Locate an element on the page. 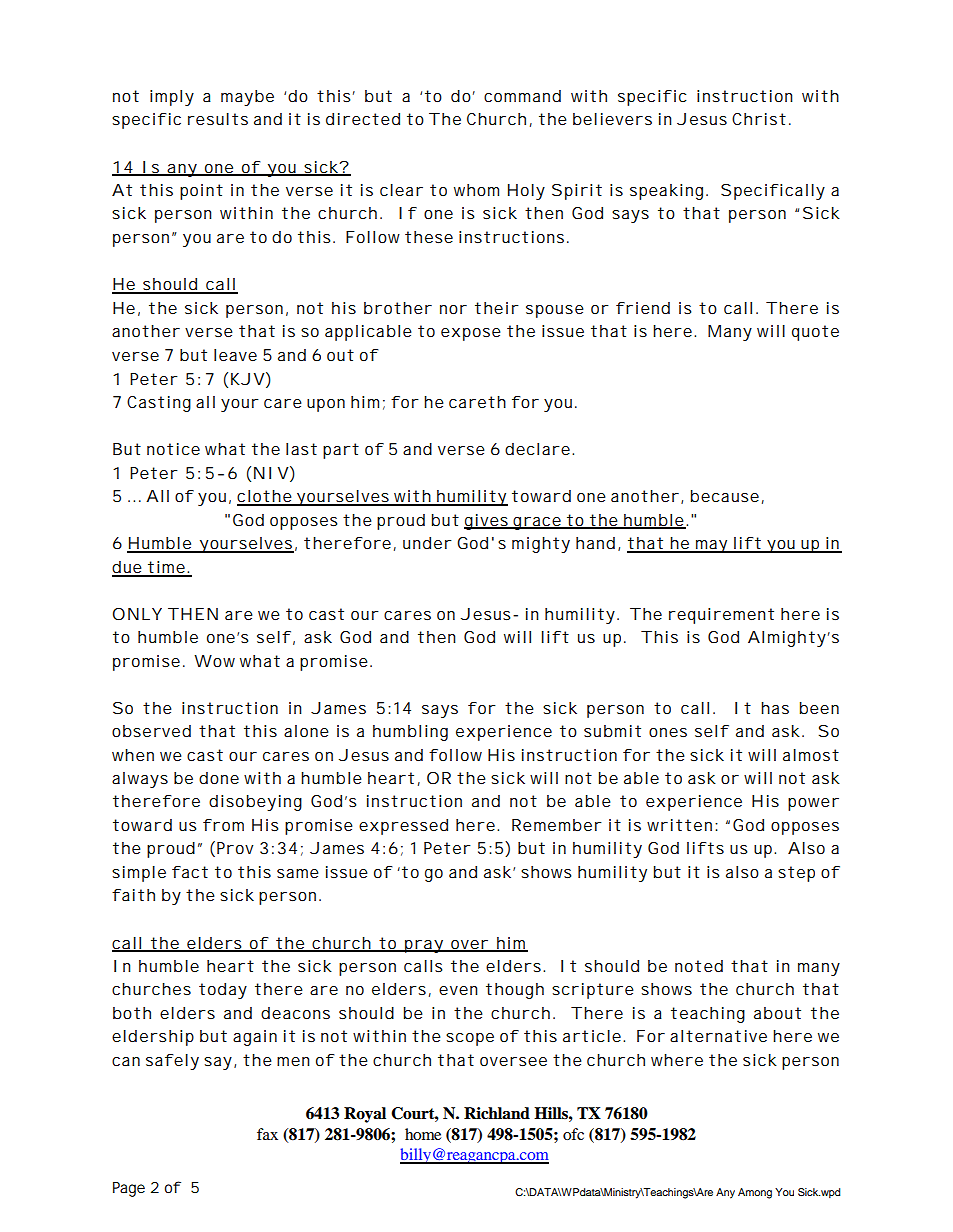 The width and height of the page is (953, 1232). command is located at coordinates (522, 96).
